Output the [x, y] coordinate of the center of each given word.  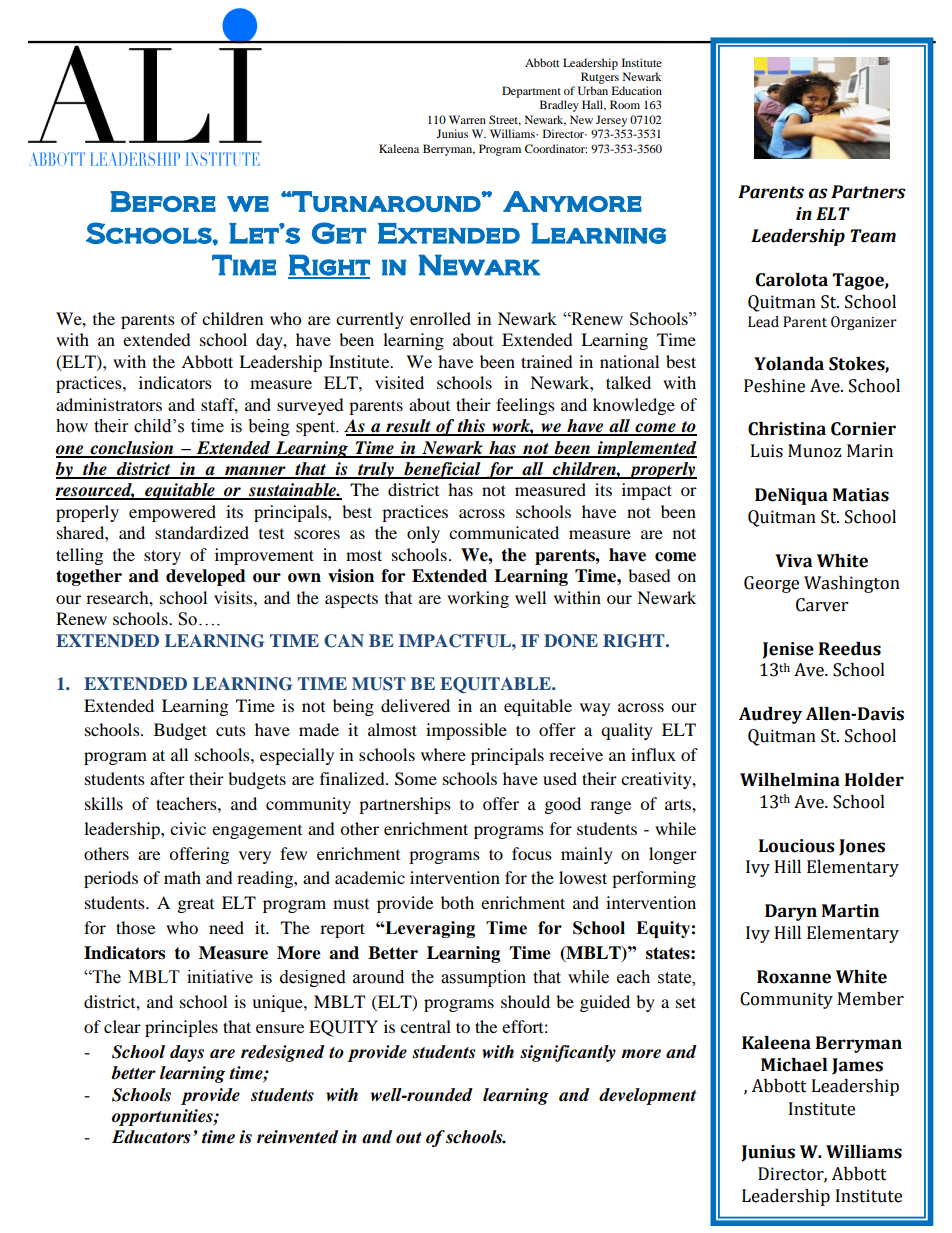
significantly [568, 1053]
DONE [571, 641]
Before [163, 201]
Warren [467, 119]
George [771, 584]
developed [206, 577]
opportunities [163, 1117]
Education [637, 90]
